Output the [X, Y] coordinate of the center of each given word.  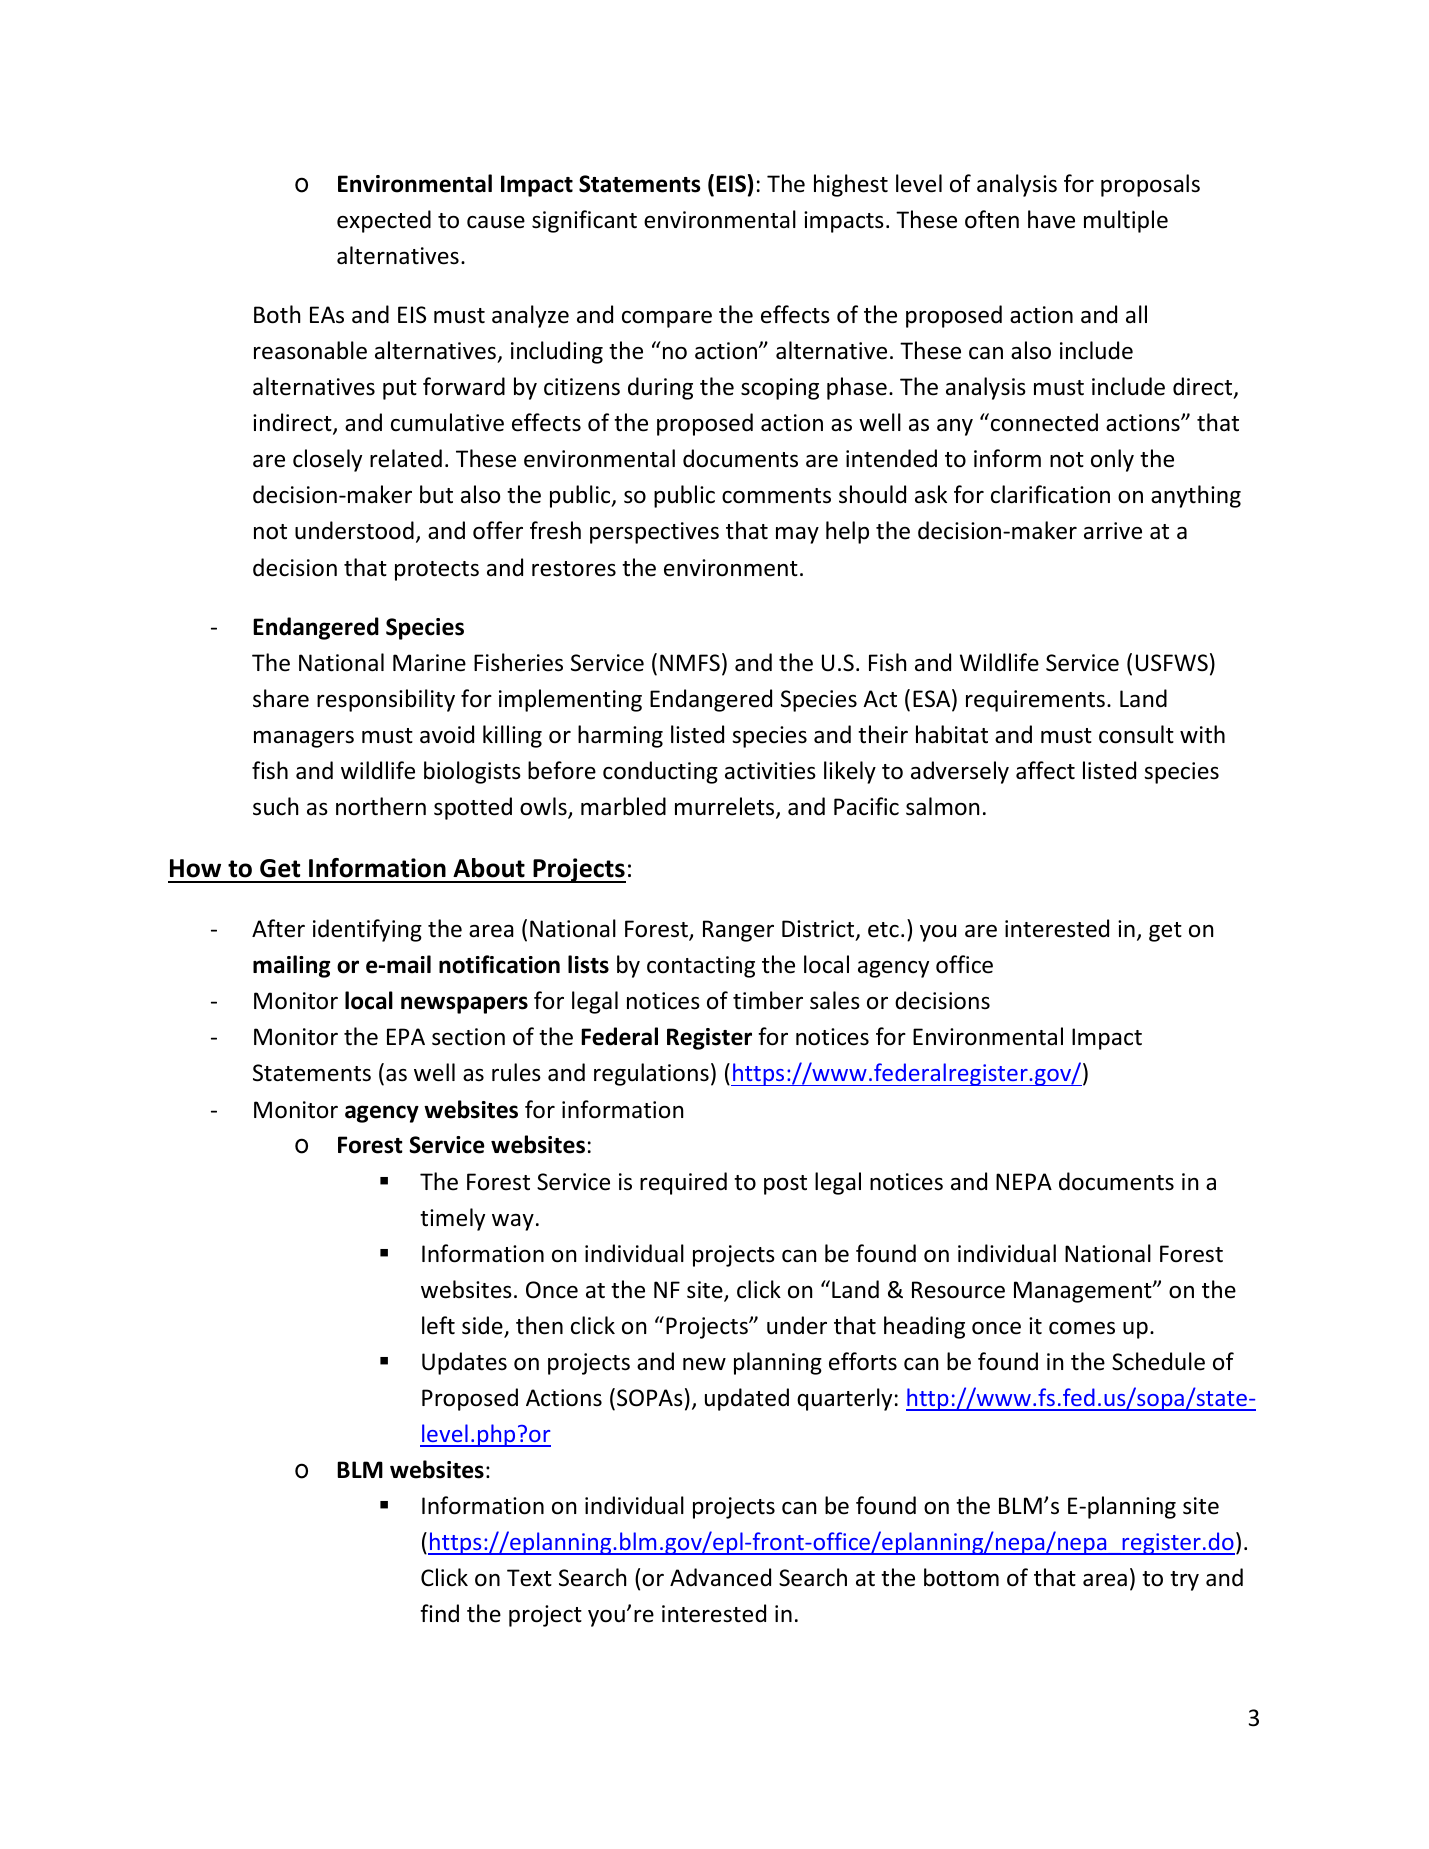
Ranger [738, 931]
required [683, 1183]
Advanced [720, 1577]
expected [384, 221]
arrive [1113, 531]
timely [452, 1219]
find [439, 1613]
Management [1084, 1292]
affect [1045, 770]
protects [437, 571]
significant [584, 221]
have [1051, 219]
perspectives [654, 533]
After [278, 928]
